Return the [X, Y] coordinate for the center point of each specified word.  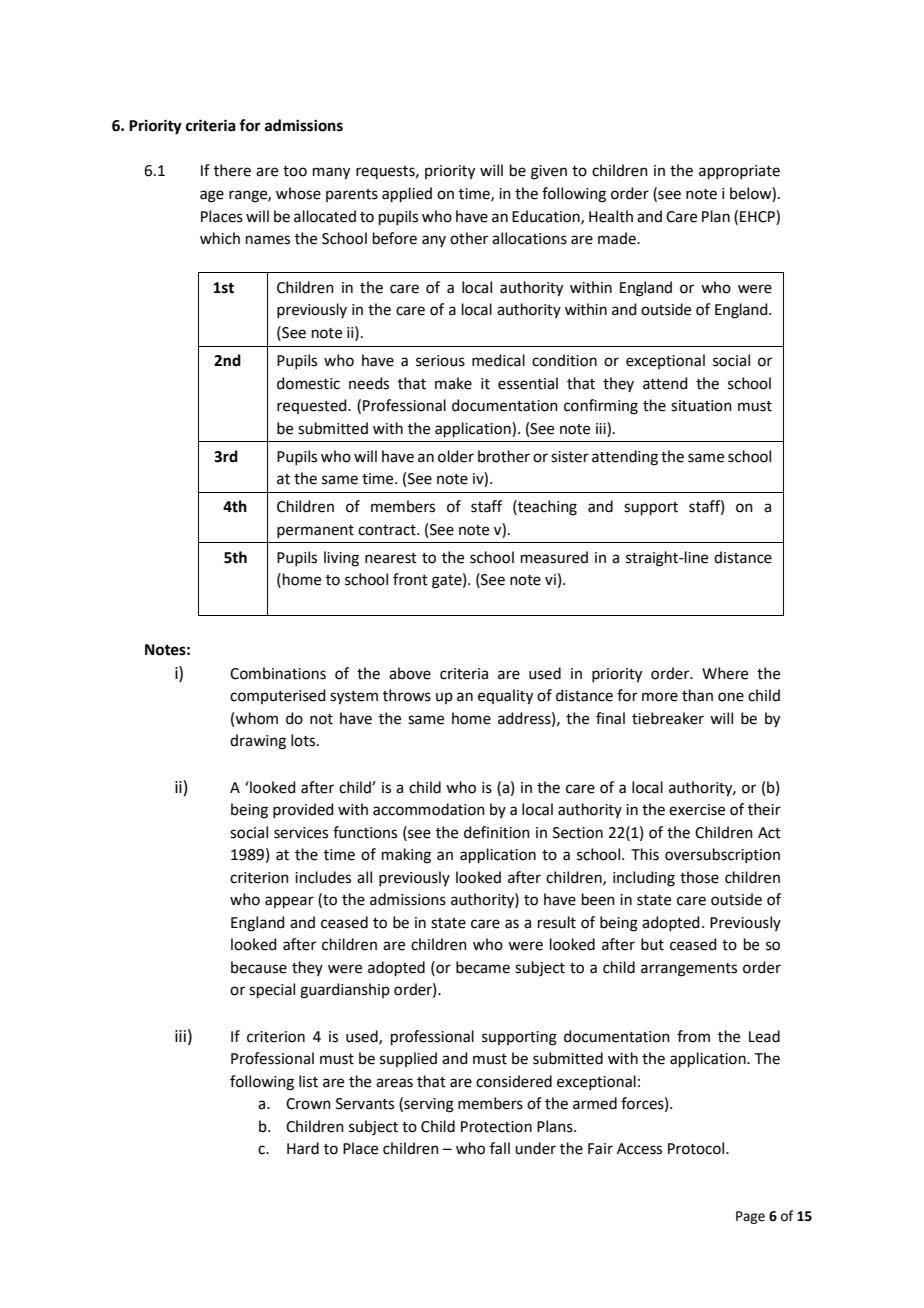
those [699, 877]
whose [298, 193]
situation [701, 406]
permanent [315, 531]
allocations [529, 238]
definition [497, 832]
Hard [303, 1148]
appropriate [739, 172]
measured [554, 557]
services [301, 833]
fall [500, 1148]
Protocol [697, 1148]
